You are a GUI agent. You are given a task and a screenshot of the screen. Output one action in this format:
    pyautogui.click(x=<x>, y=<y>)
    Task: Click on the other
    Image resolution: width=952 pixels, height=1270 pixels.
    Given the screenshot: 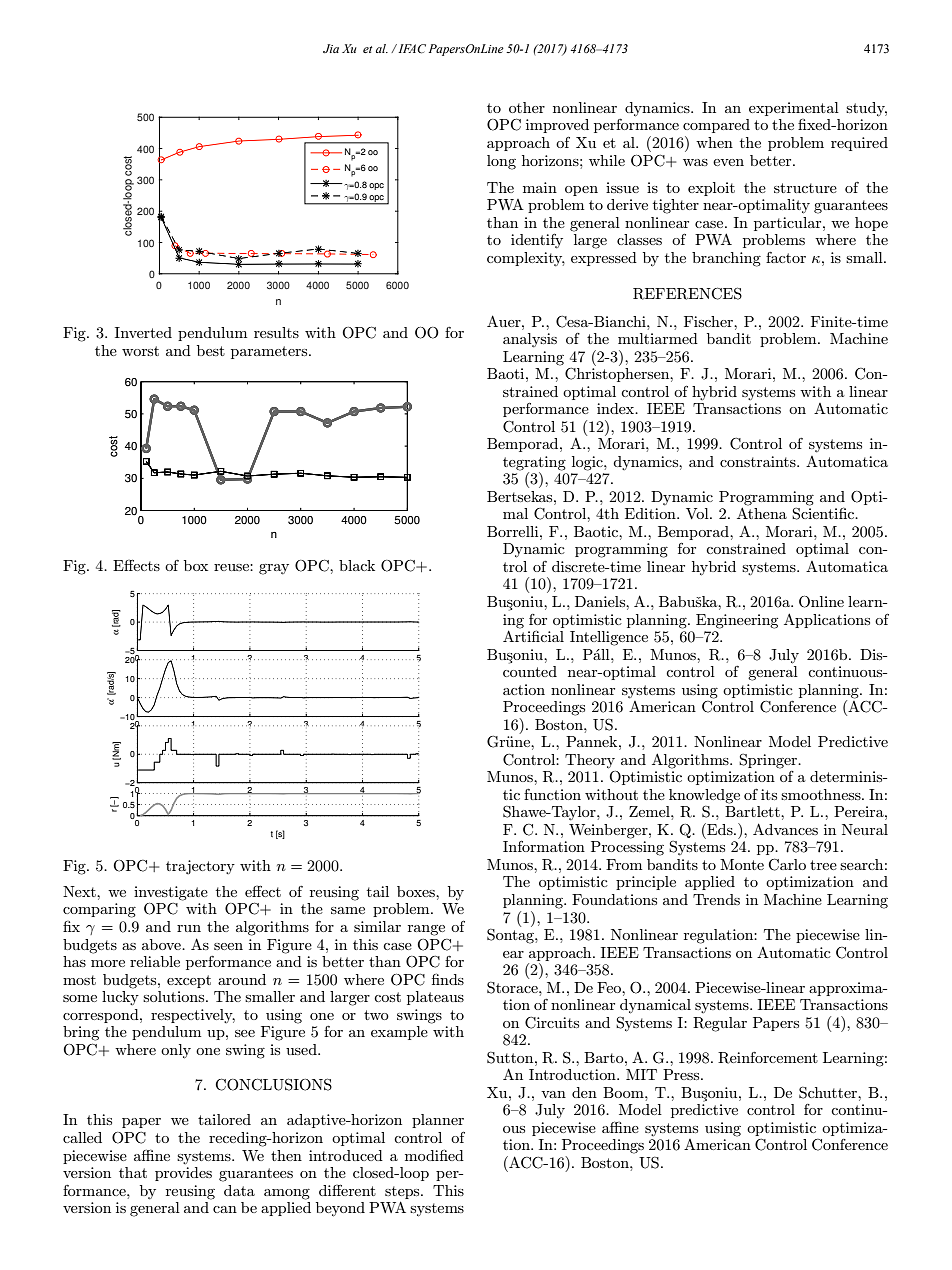 What is the action you would take?
    pyautogui.click(x=527, y=107)
